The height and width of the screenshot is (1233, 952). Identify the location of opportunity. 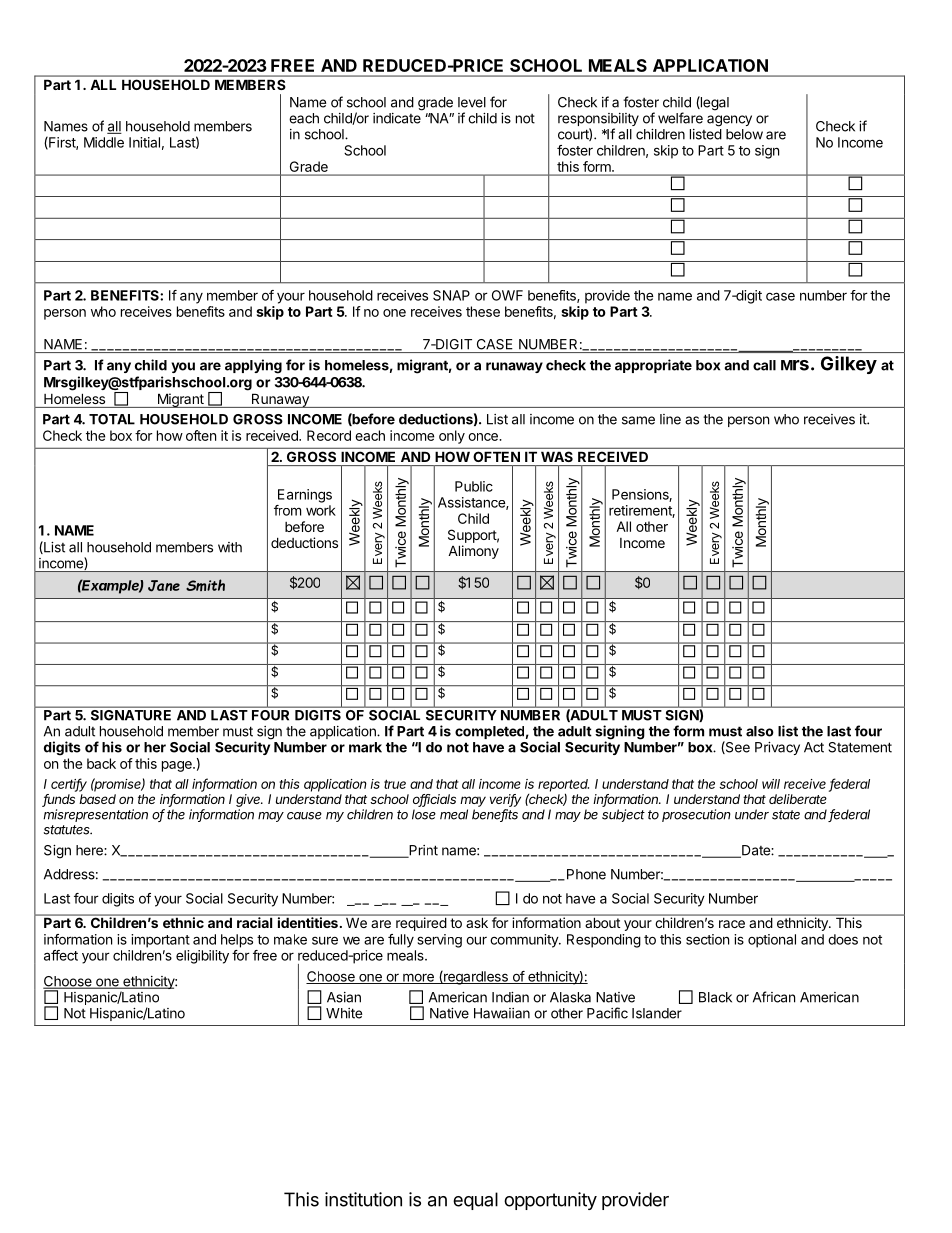
(550, 1201).
